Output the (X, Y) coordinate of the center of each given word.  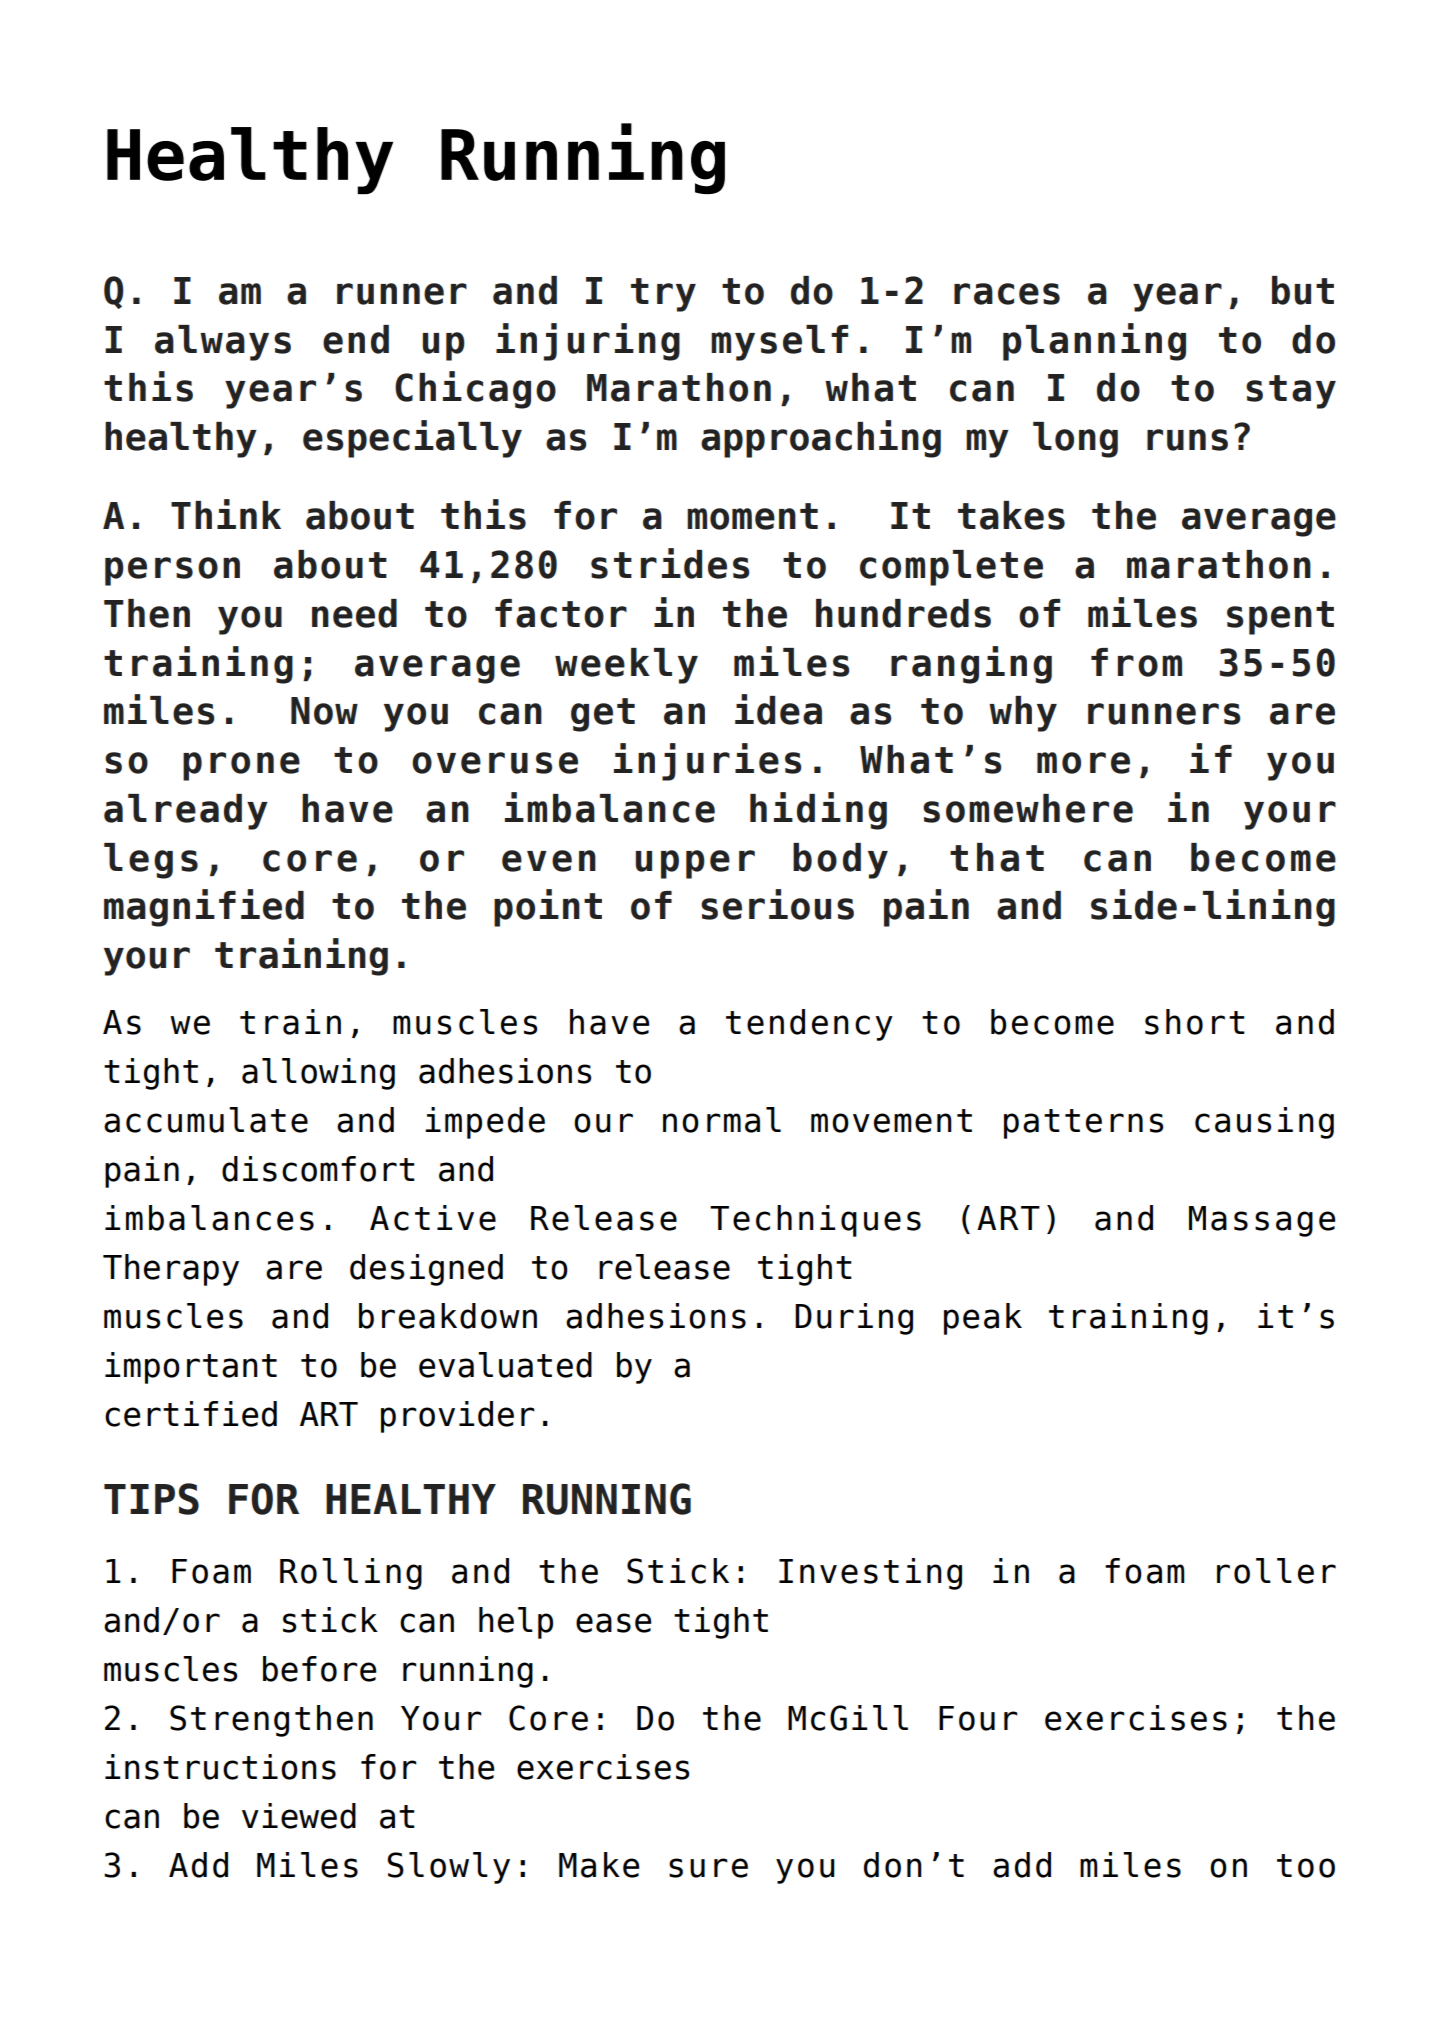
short (1195, 1022)
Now (324, 711)
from (1136, 662)
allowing (318, 1074)
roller (1276, 1571)
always (223, 343)
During (854, 1319)
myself (779, 343)
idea (778, 709)
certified (191, 1414)
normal (722, 1120)
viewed (299, 1816)
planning (1094, 342)
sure (708, 1868)
